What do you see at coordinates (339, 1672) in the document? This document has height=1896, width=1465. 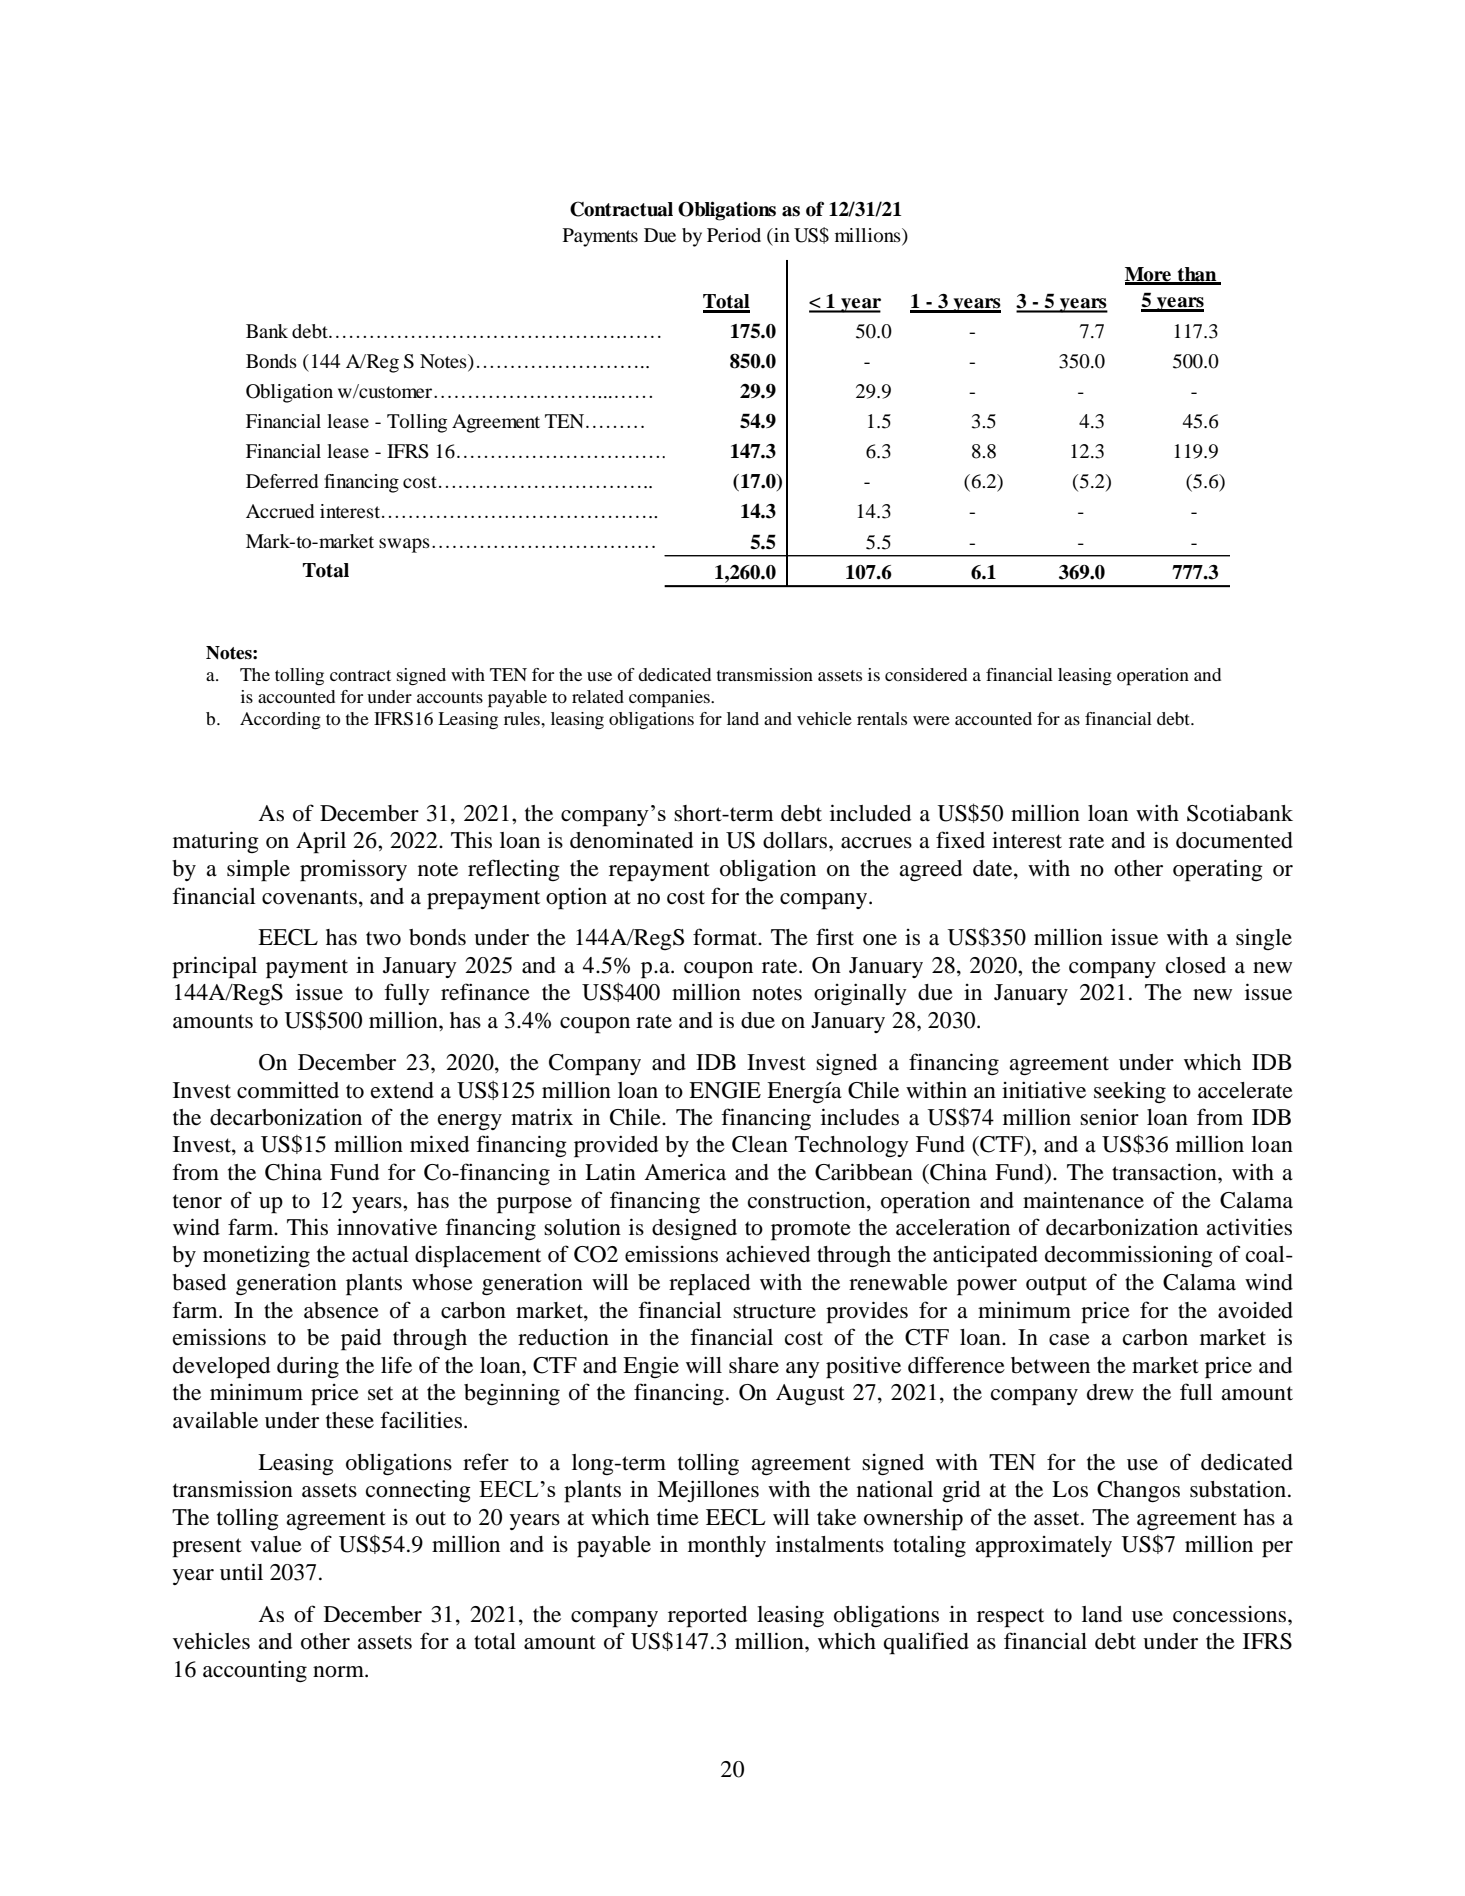 I see `norm` at bounding box center [339, 1672].
